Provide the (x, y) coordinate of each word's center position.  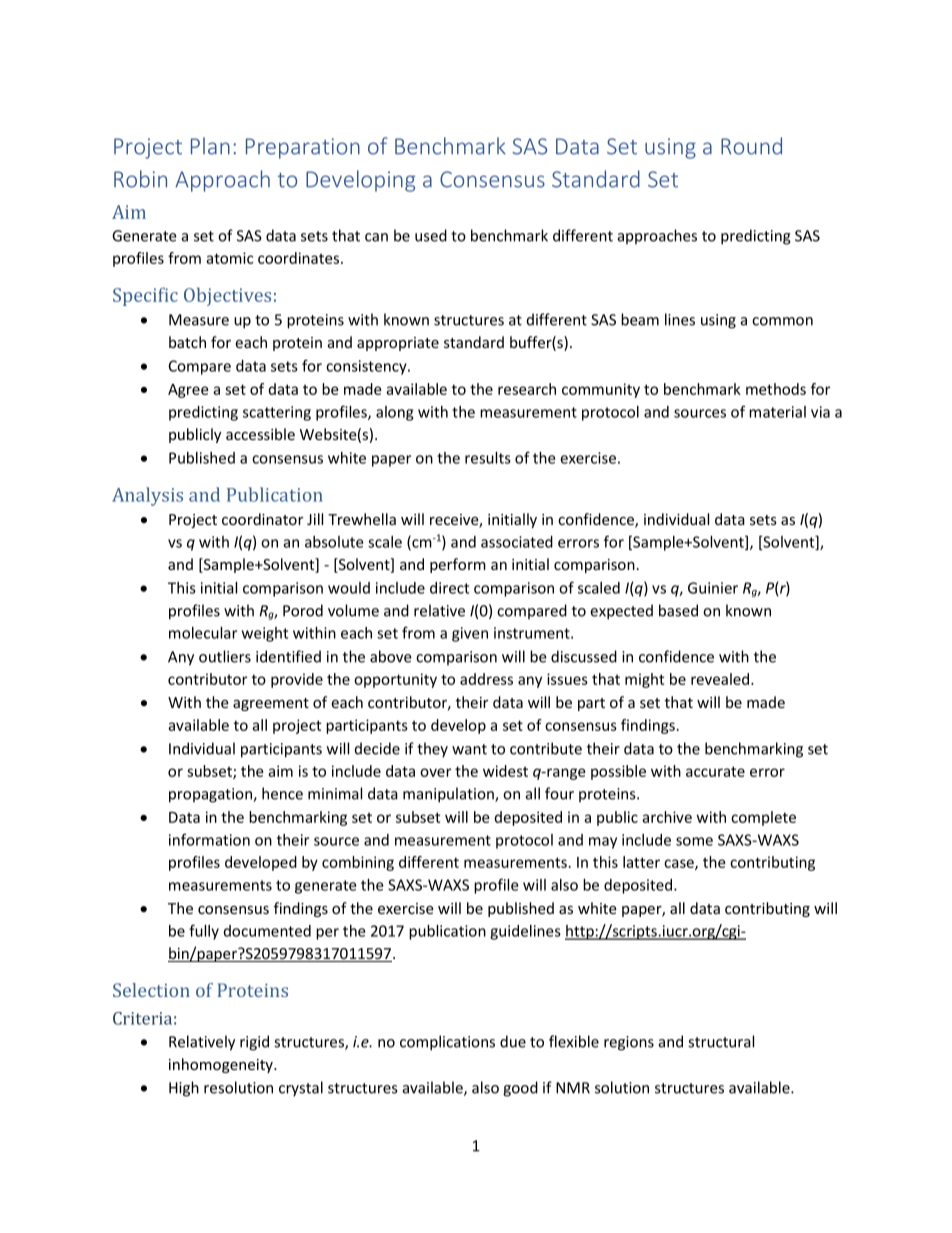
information (209, 839)
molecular (203, 633)
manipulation (449, 795)
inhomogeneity (222, 1065)
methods (776, 389)
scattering (277, 413)
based (678, 610)
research (527, 389)
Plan (210, 146)
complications (447, 1043)
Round (751, 146)
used (431, 235)
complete (763, 818)
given (470, 634)
